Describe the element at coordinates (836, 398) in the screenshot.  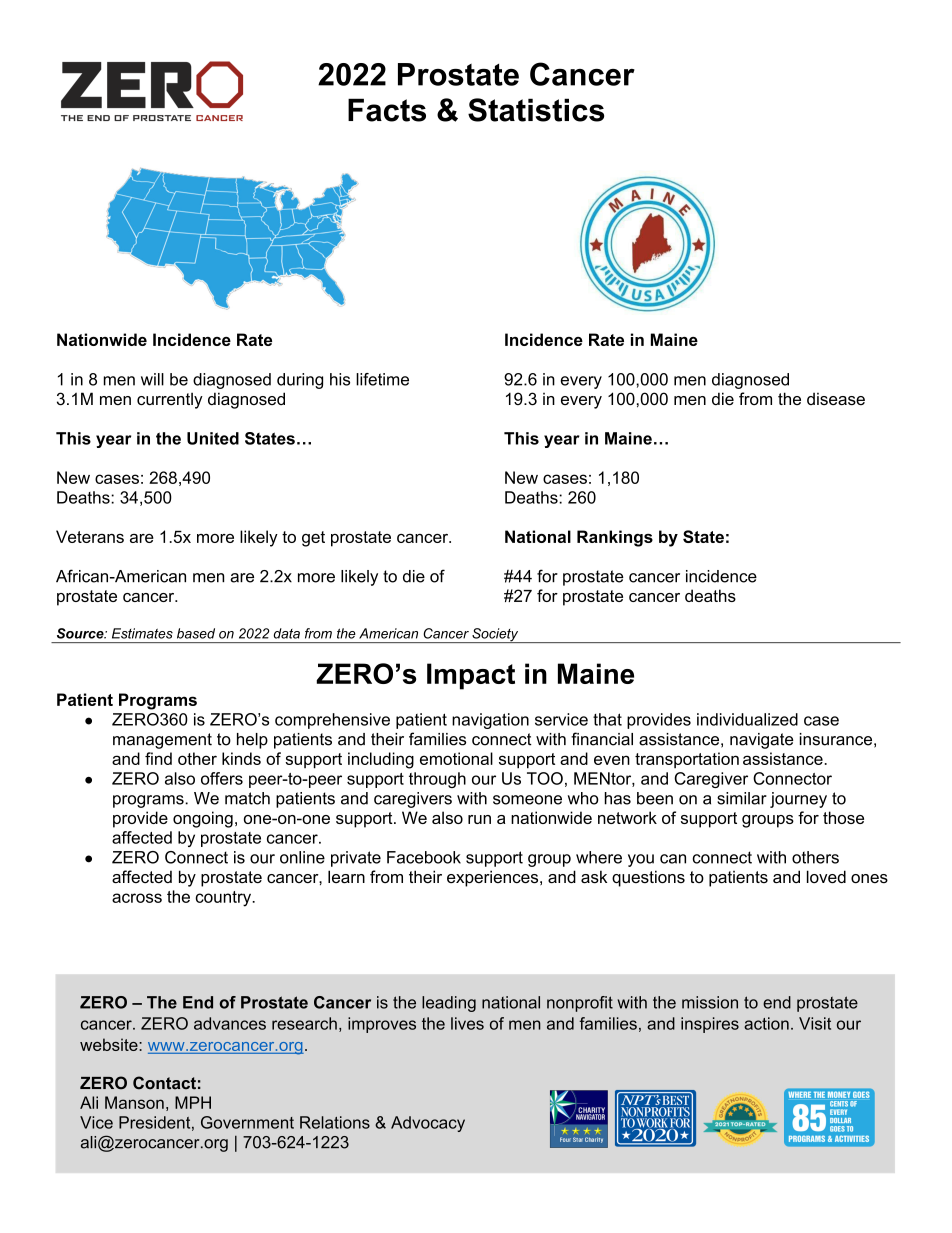
I see `disease` at that location.
